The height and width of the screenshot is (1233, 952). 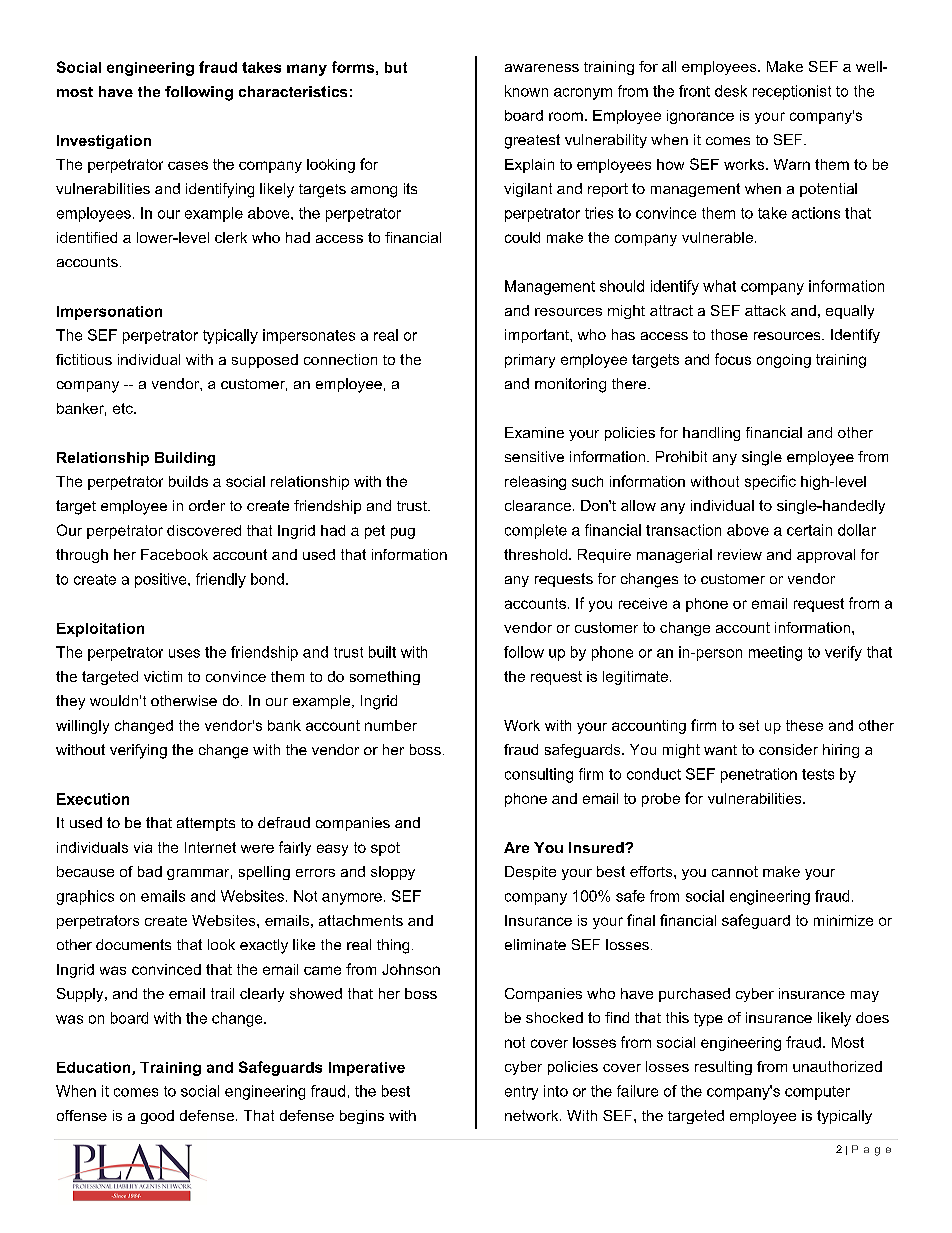 I want to click on review, so click(x=740, y=554).
